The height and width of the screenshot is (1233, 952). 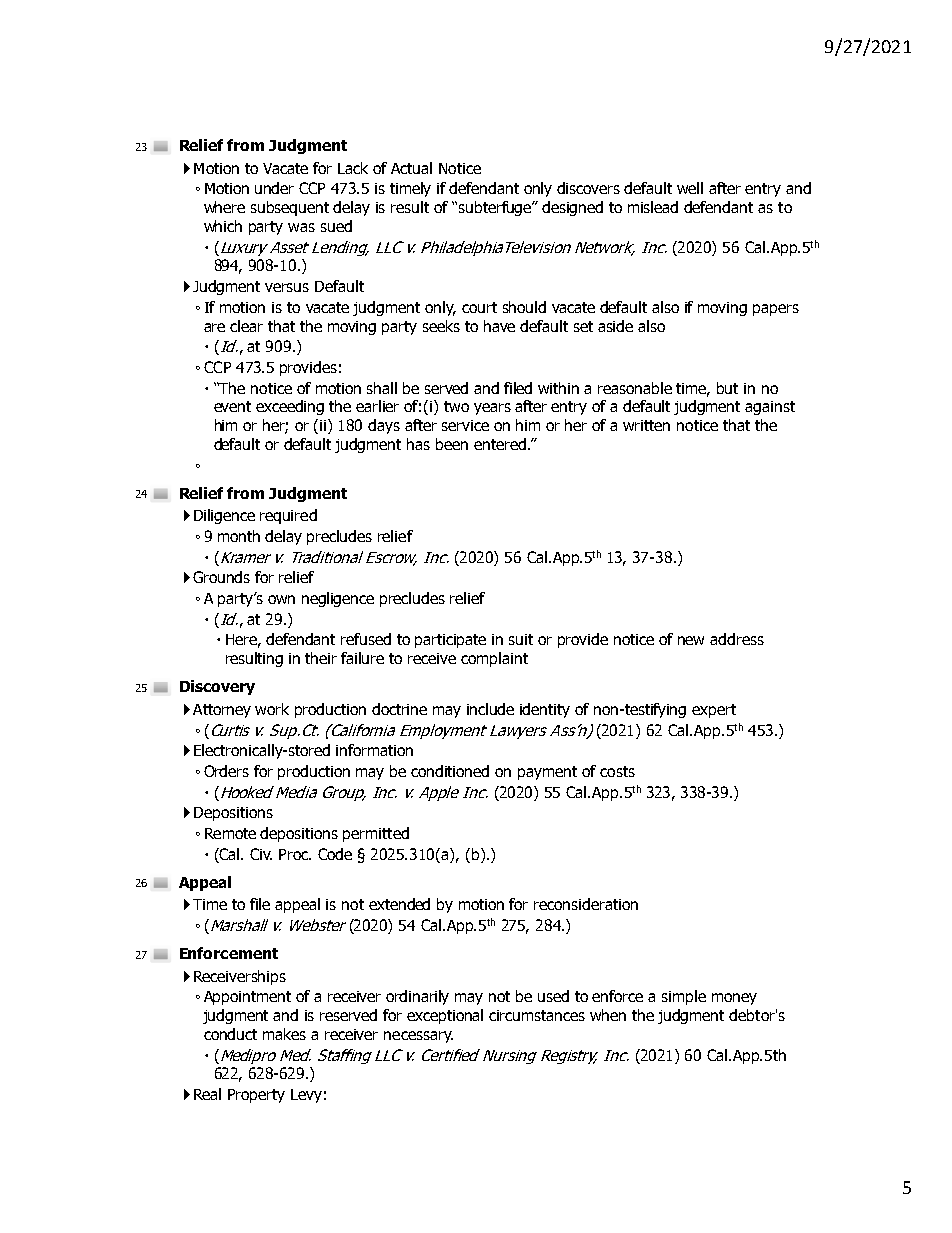 I want to click on suit, so click(x=521, y=639).
